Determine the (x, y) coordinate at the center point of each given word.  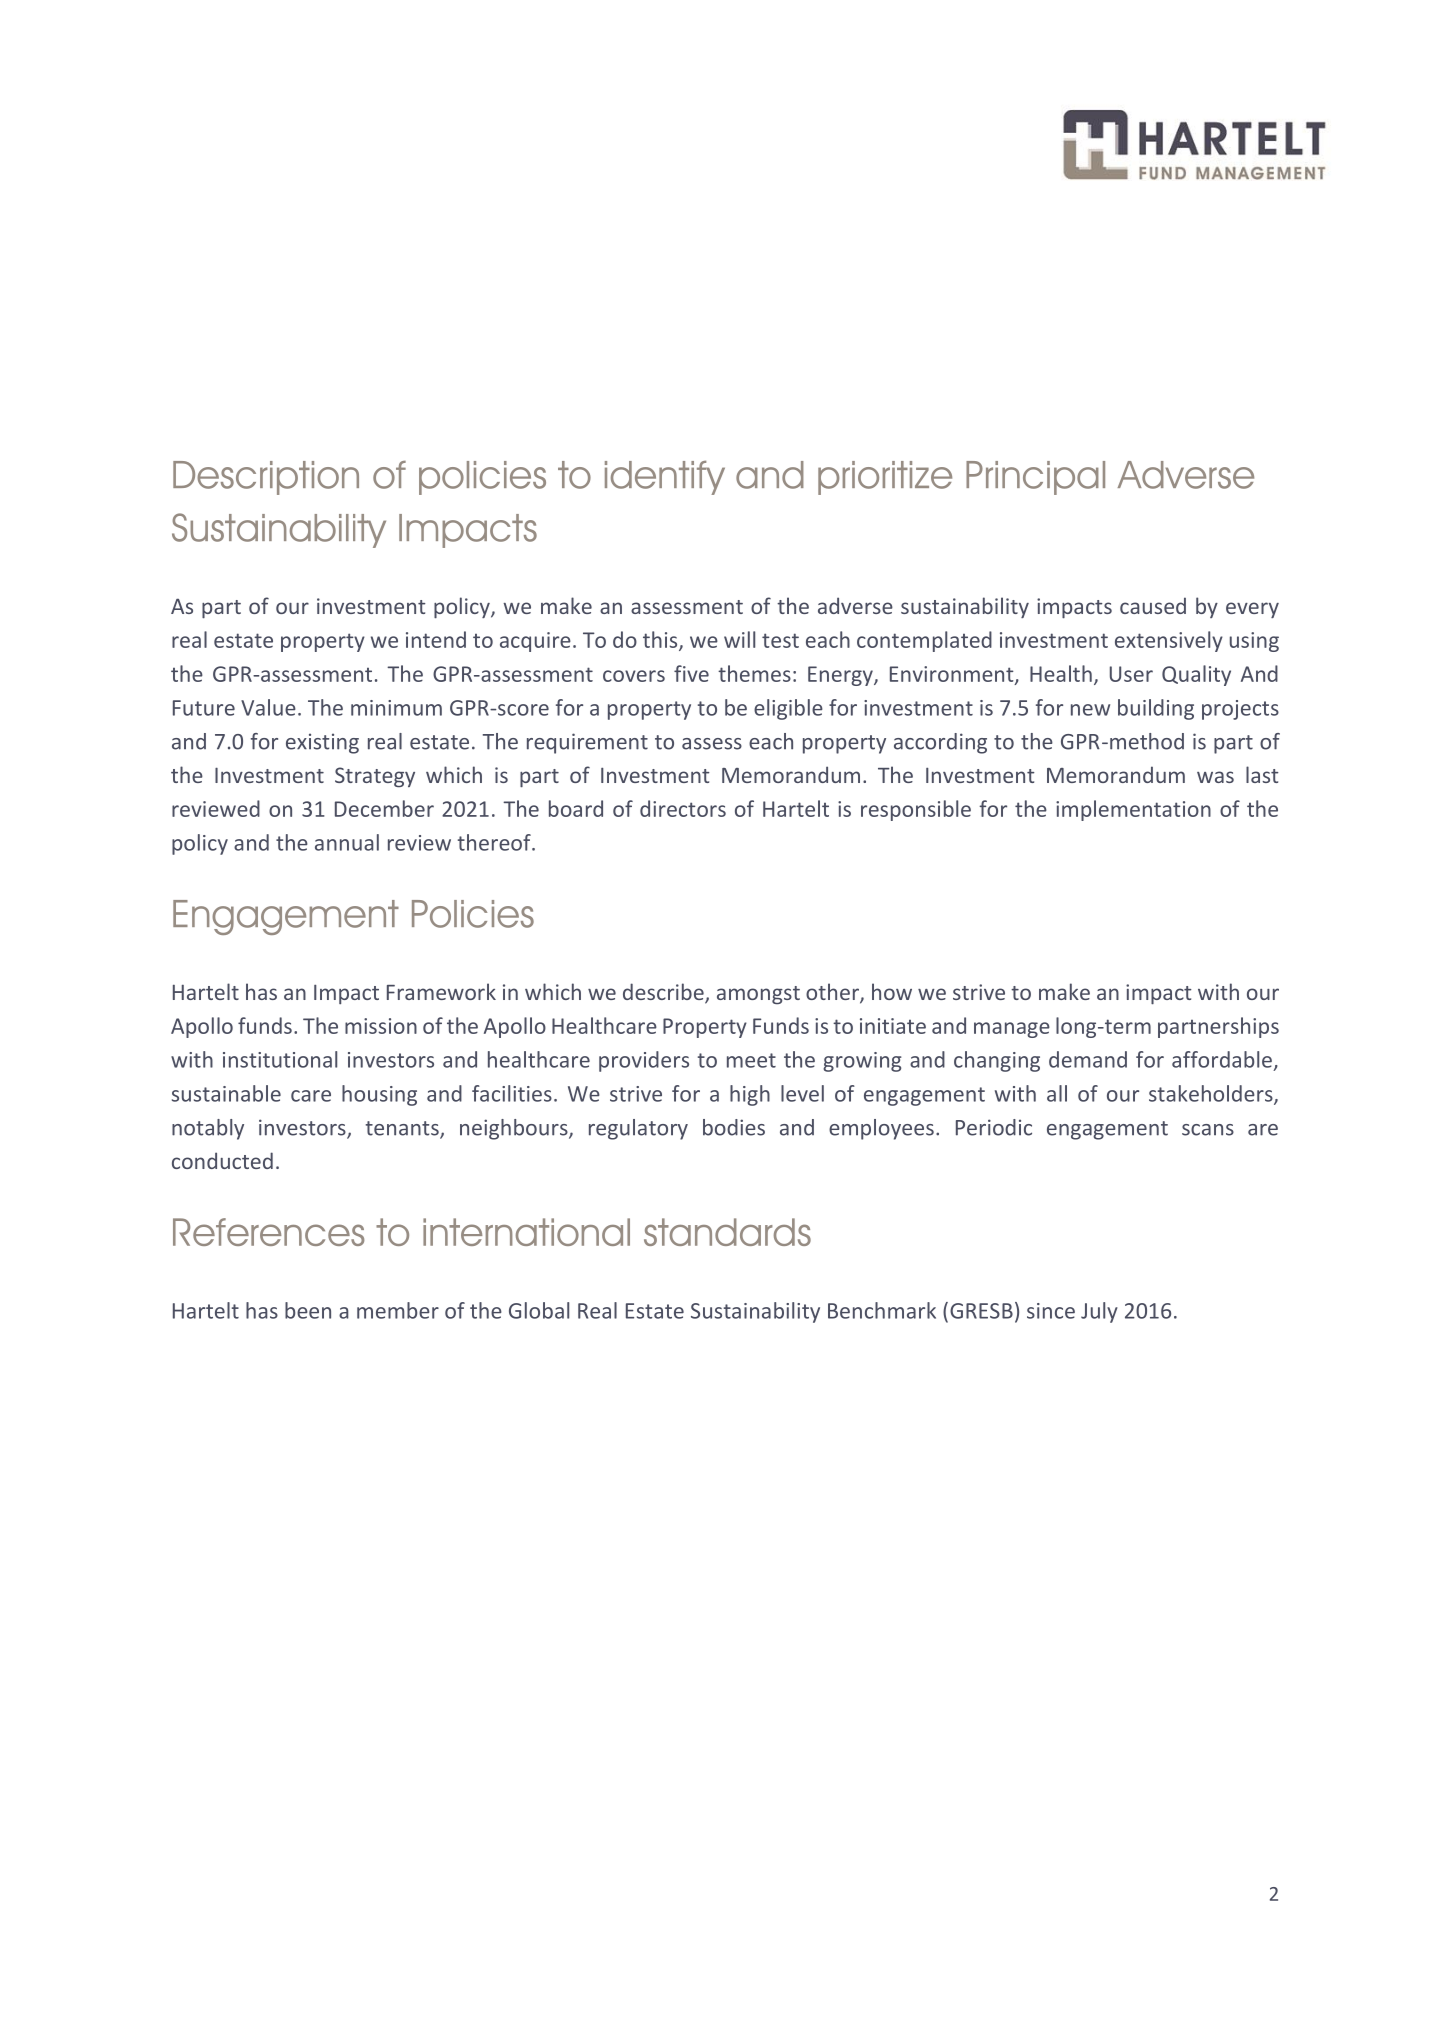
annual (347, 842)
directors (683, 808)
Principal (1035, 478)
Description (266, 478)
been (308, 1310)
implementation (1133, 810)
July (1099, 1312)
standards (727, 1232)
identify (665, 477)
